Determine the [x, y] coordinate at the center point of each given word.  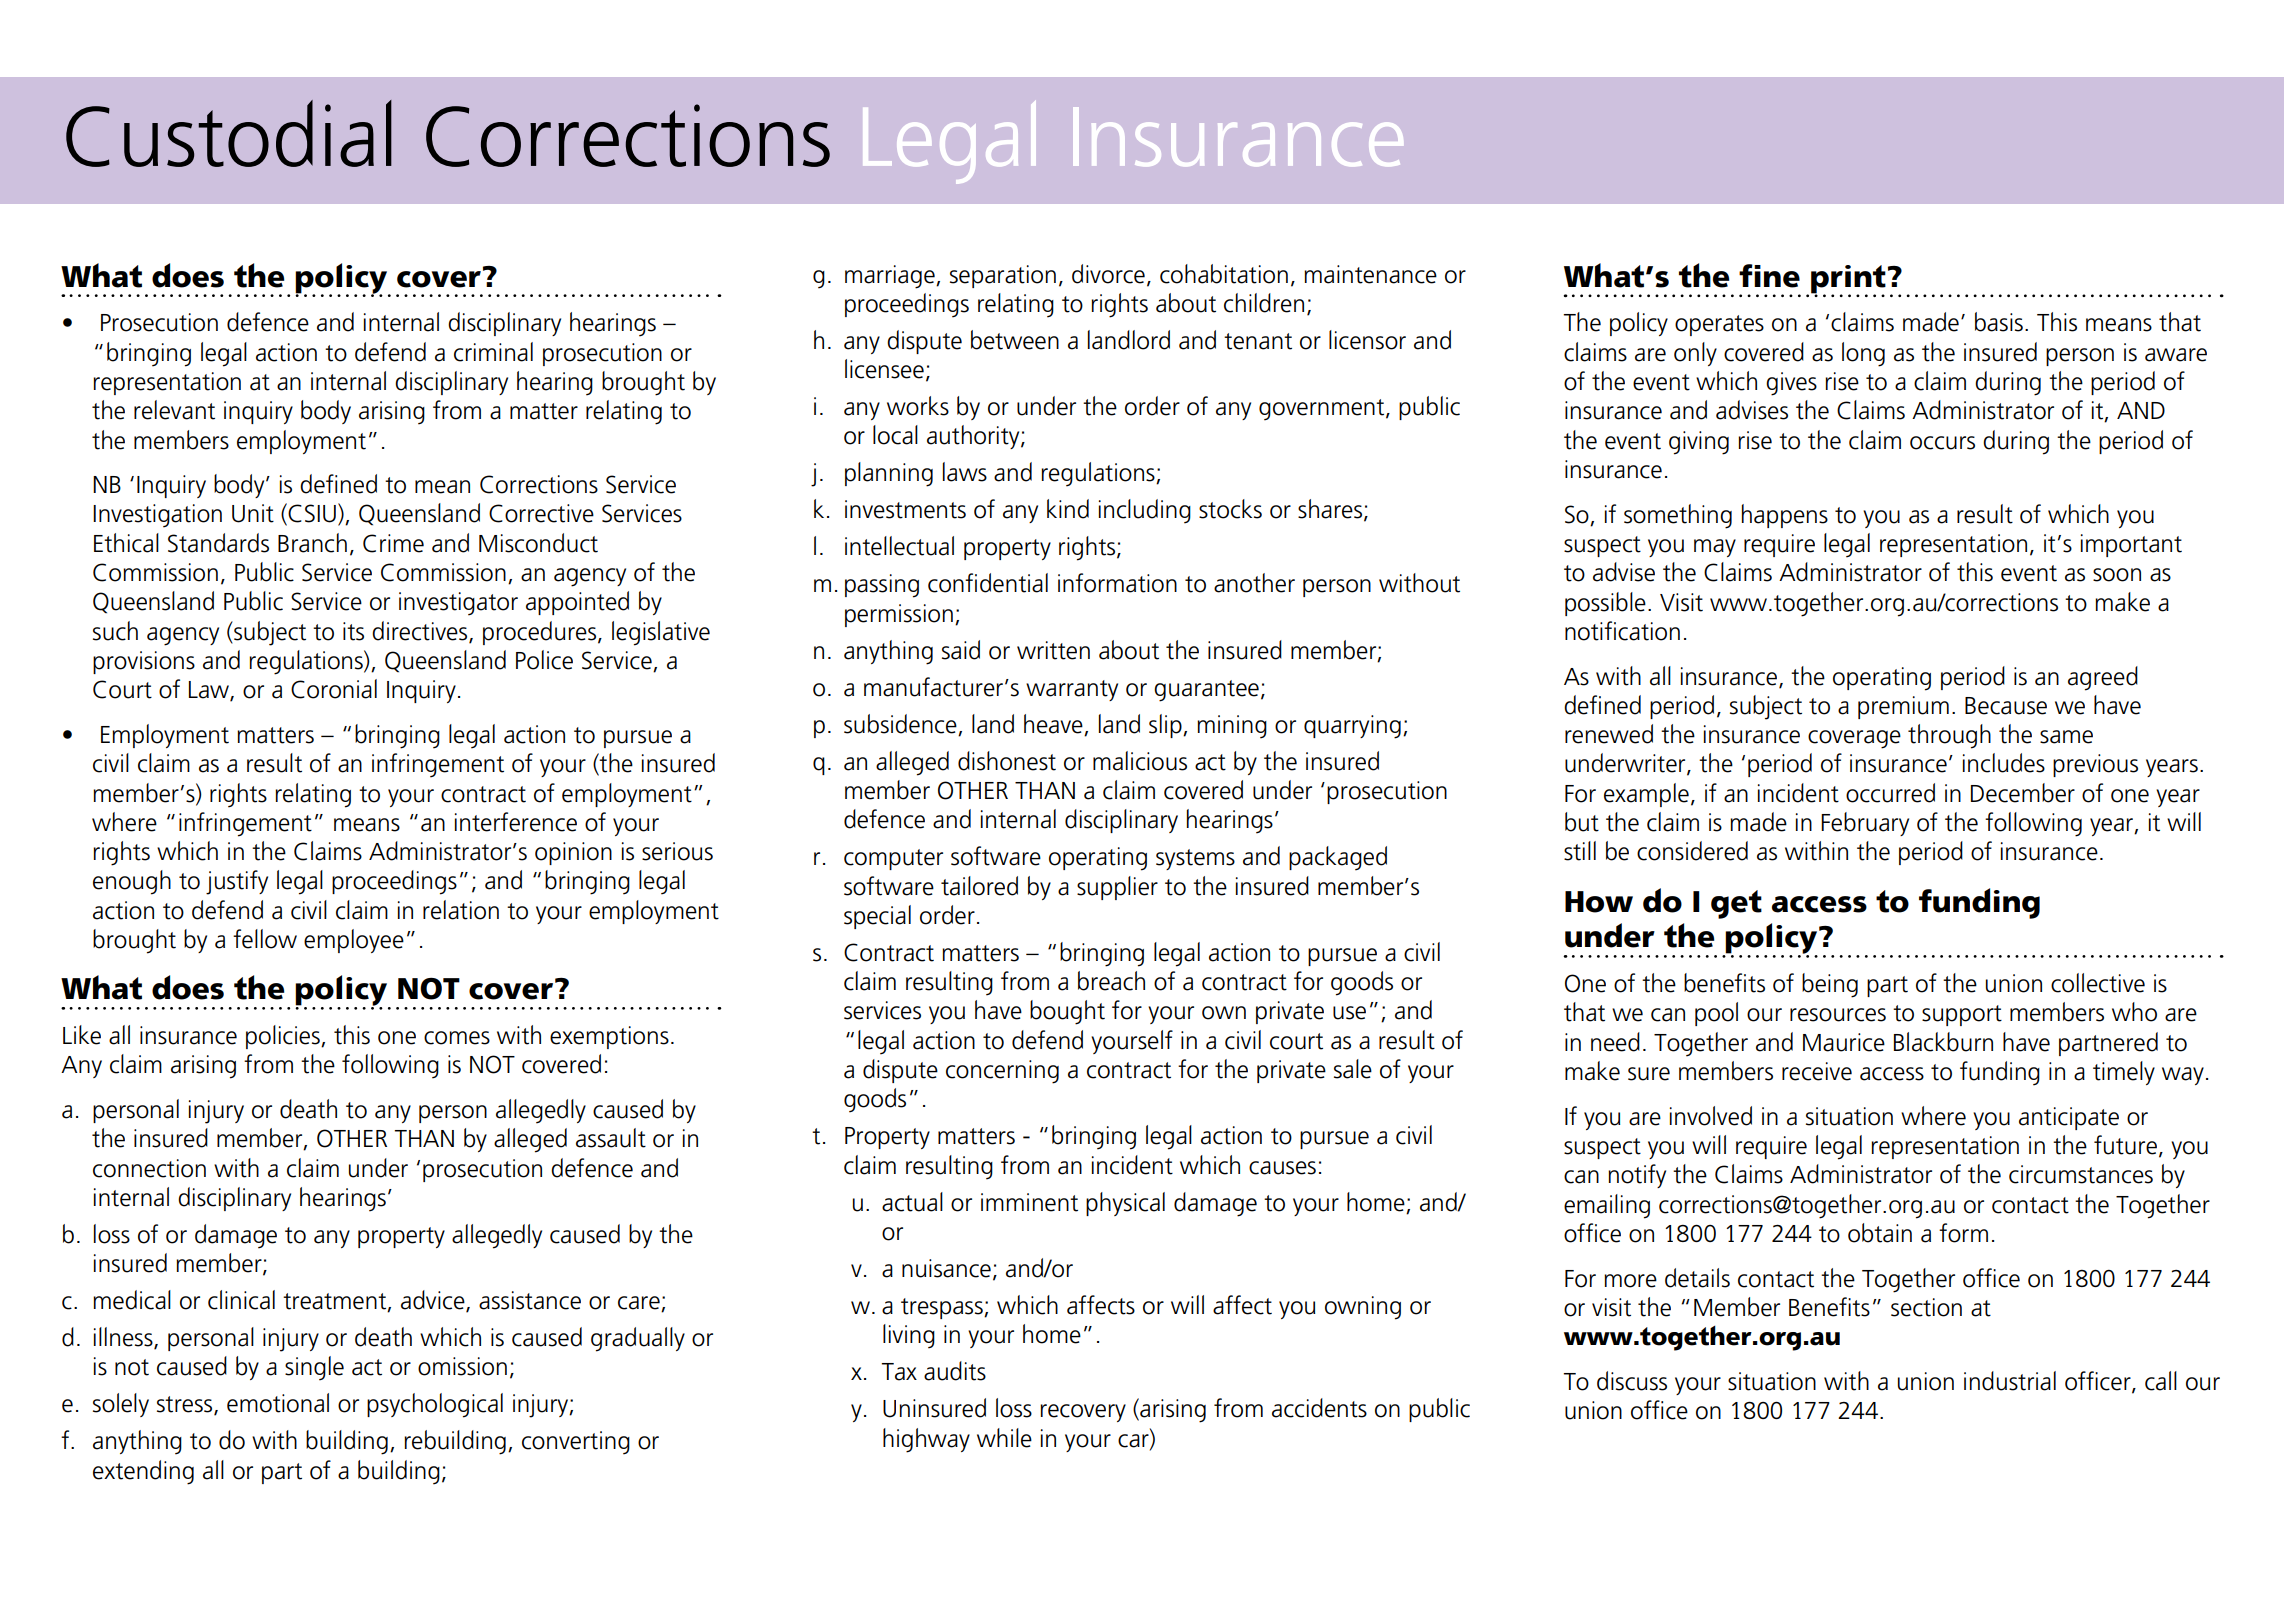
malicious [1140, 761]
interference [516, 822]
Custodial [229, 133]
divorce [1108, 274]
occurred [1890, 793]
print [1848, 280]
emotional [278, 1403]
